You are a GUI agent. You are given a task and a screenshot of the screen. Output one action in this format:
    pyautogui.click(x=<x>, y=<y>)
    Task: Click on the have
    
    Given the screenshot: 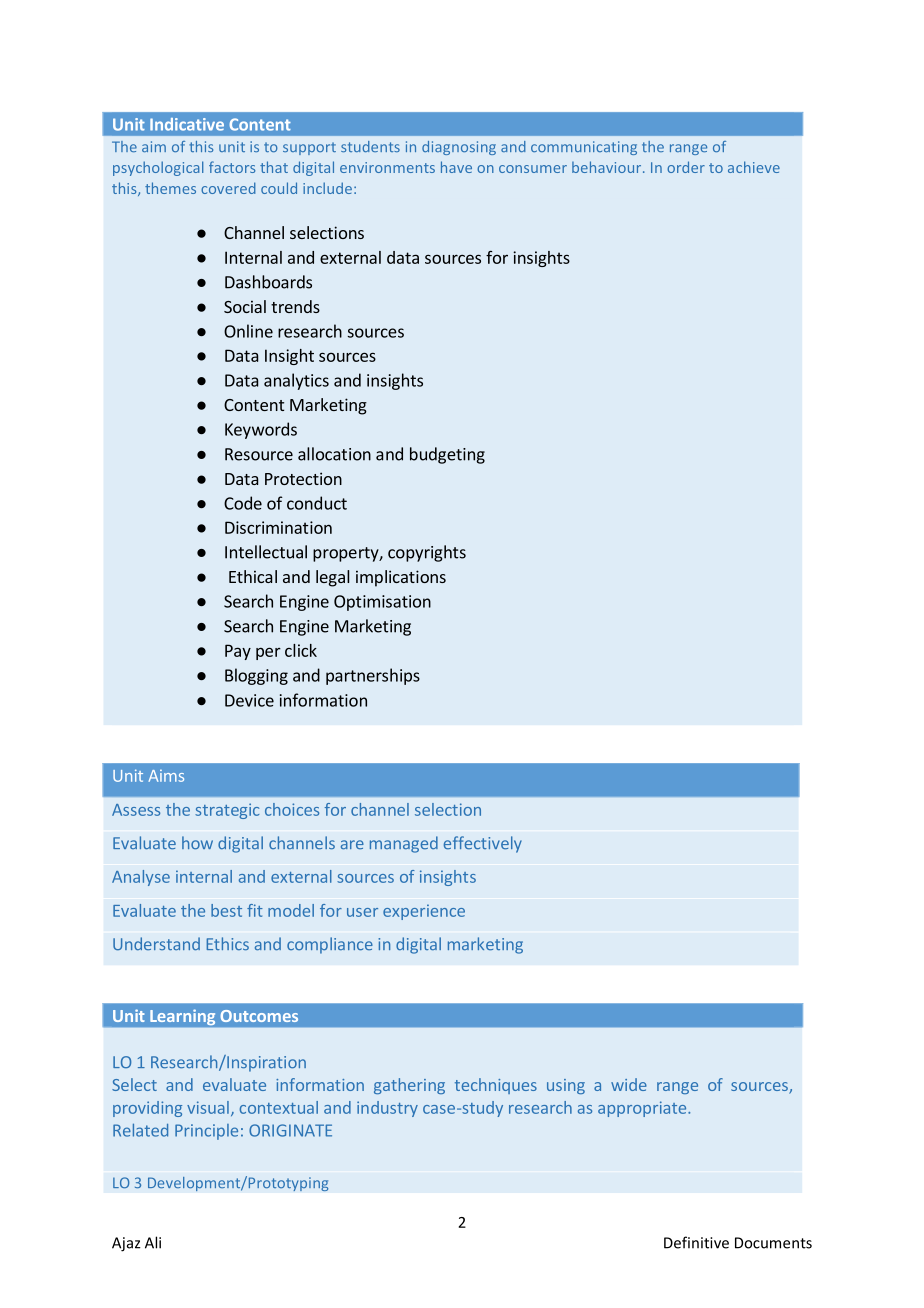 What is the action you would take?
    pyautogui.click(x=456, y=167)
